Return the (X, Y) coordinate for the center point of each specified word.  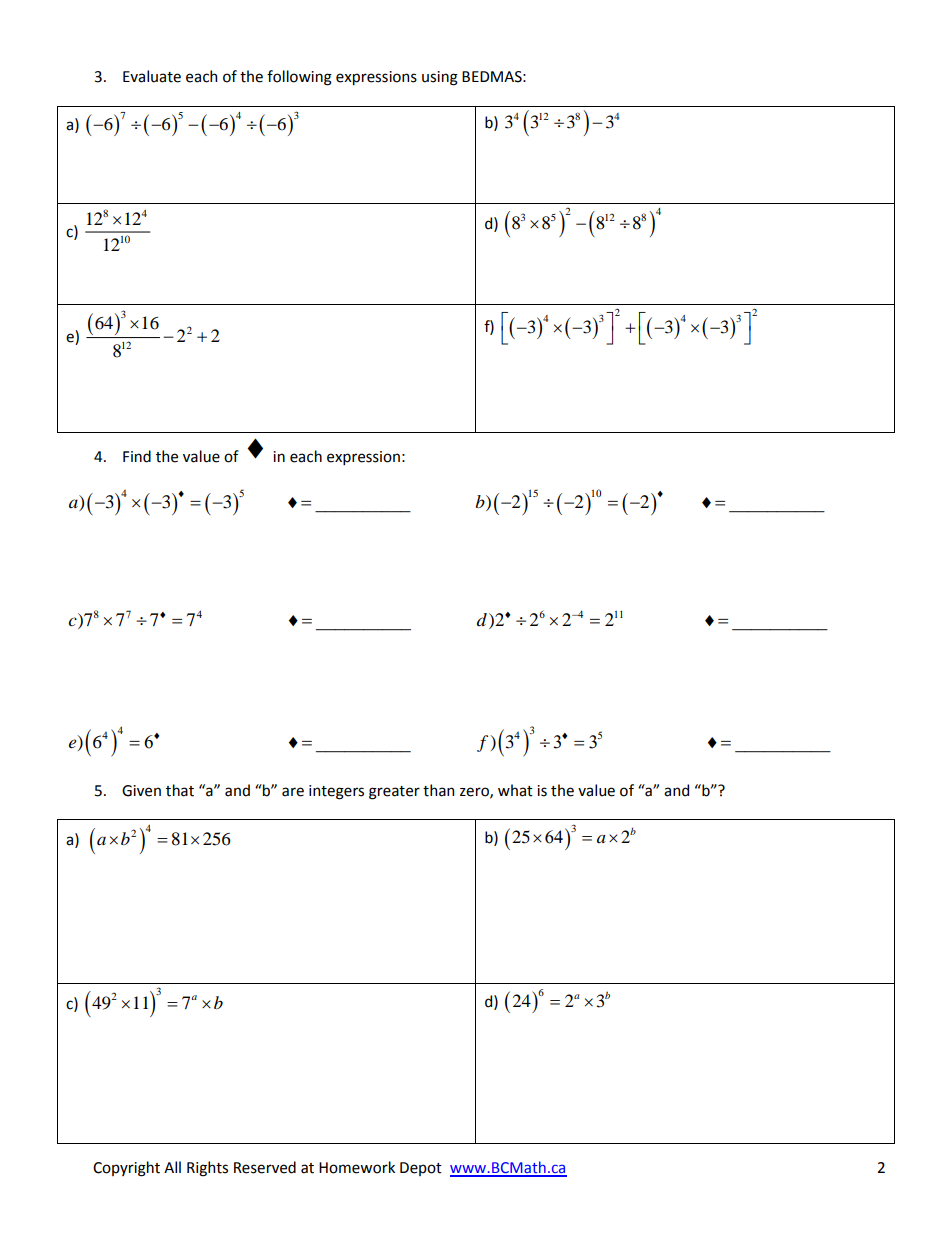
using (440, 78)
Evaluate (152, 76)
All (172, 1167)
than (438, 790)
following (299, 78)
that (180, 790)
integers (336, 792)
